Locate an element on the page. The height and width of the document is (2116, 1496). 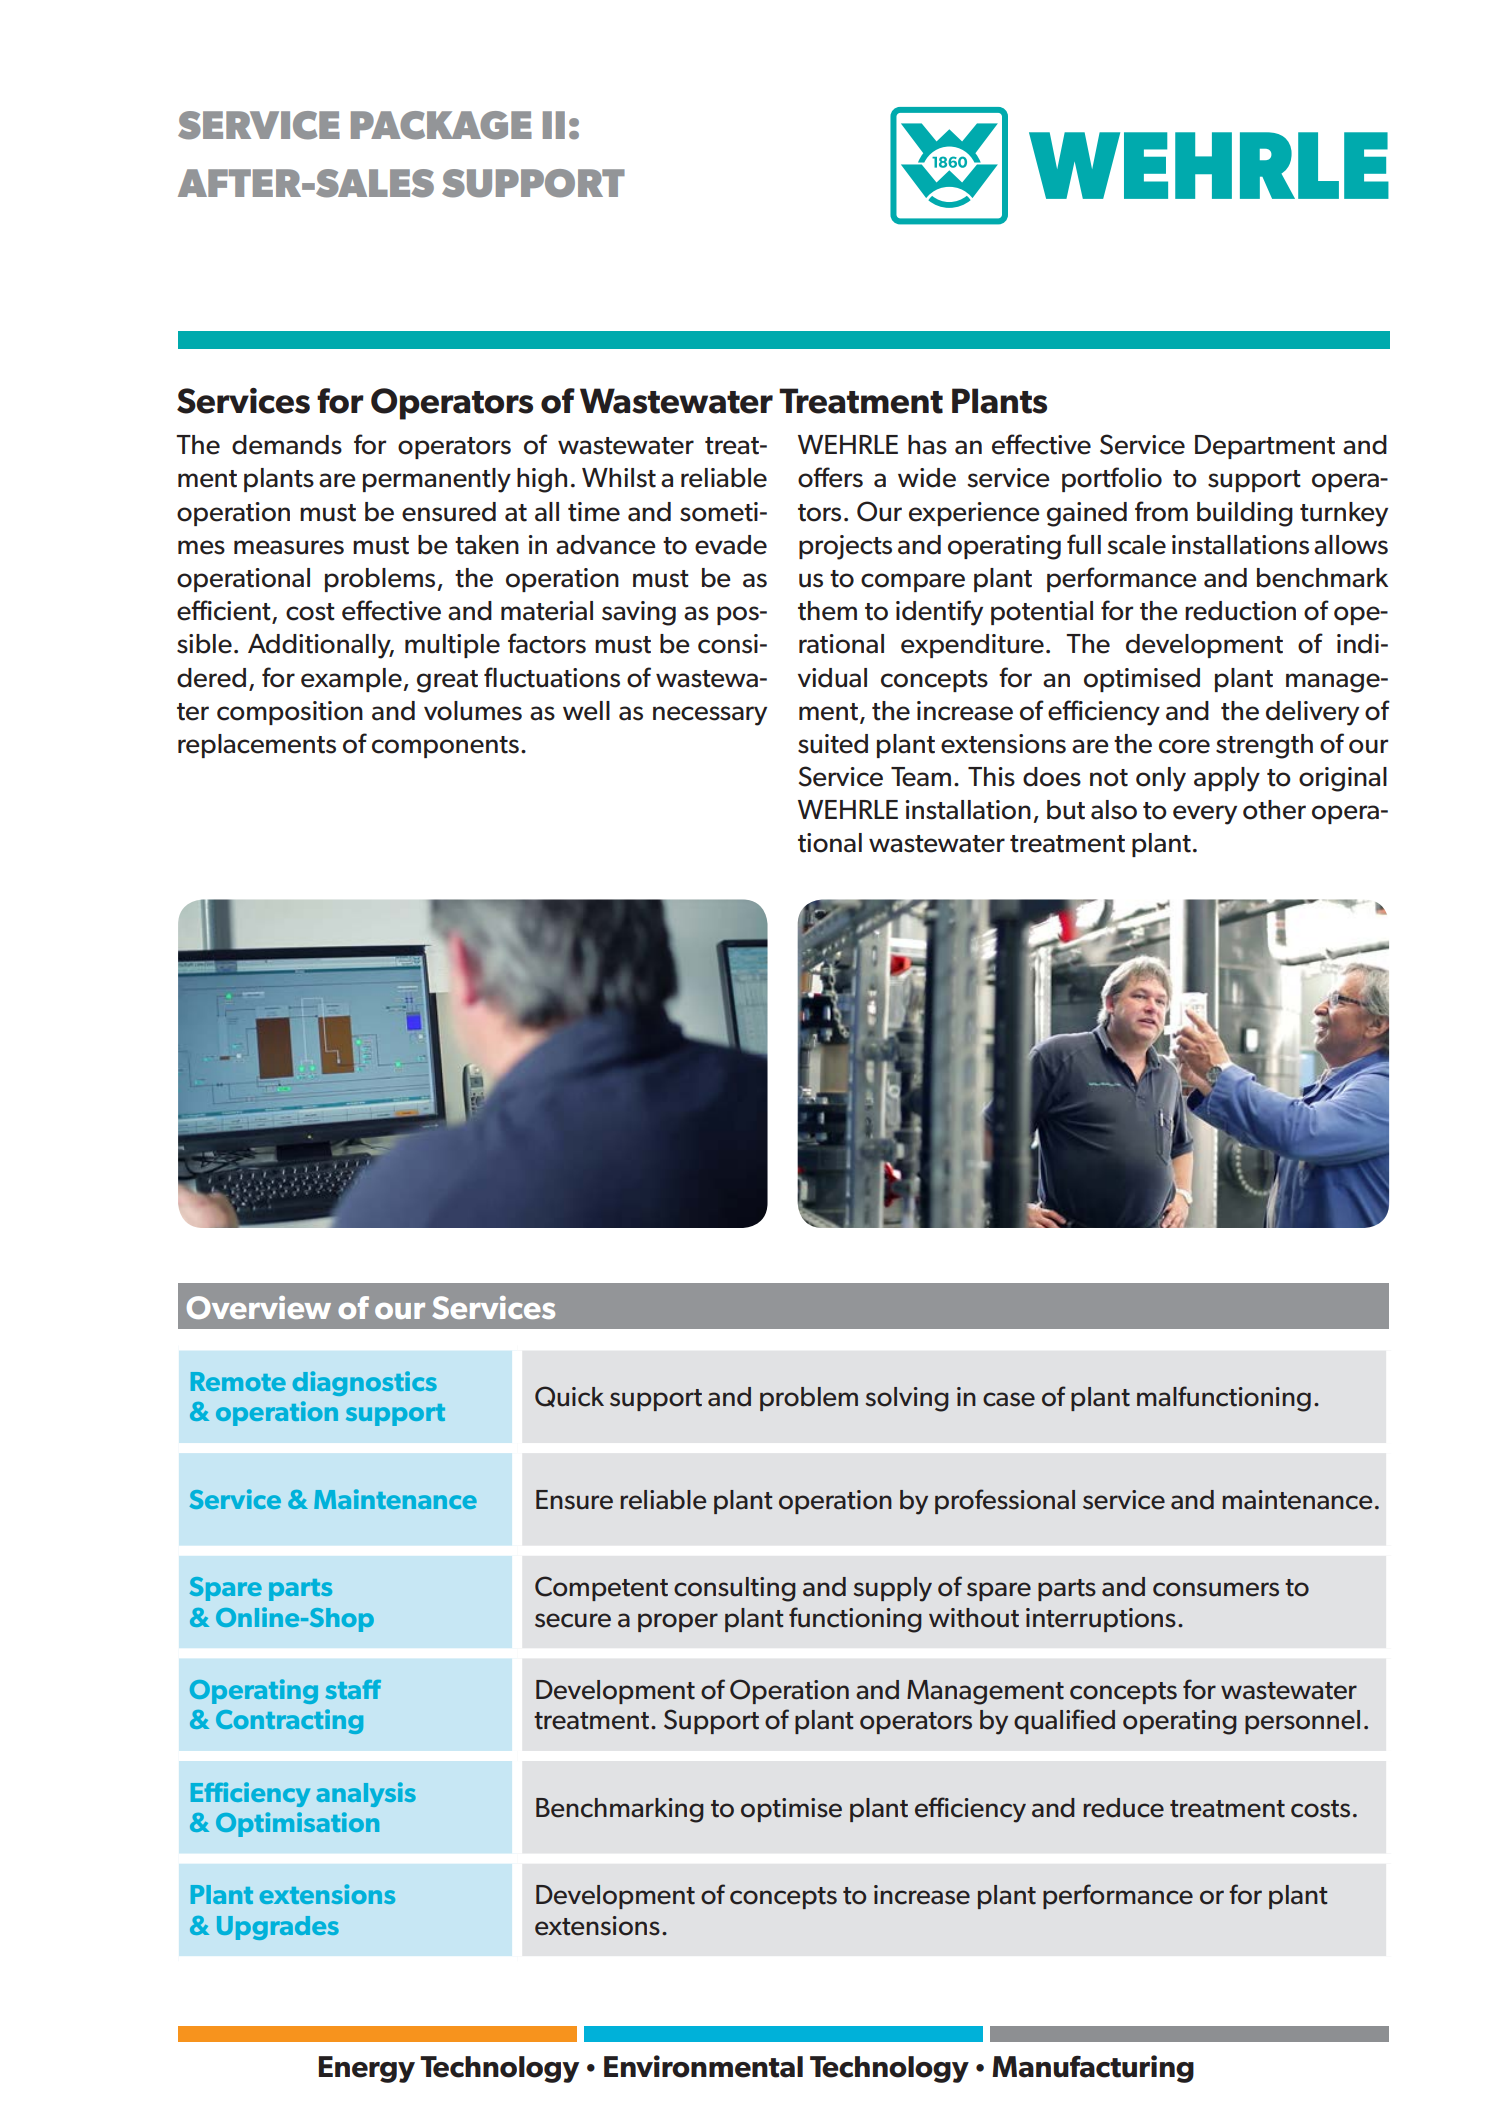
portfolio is located at coordinates (1112, 479).
